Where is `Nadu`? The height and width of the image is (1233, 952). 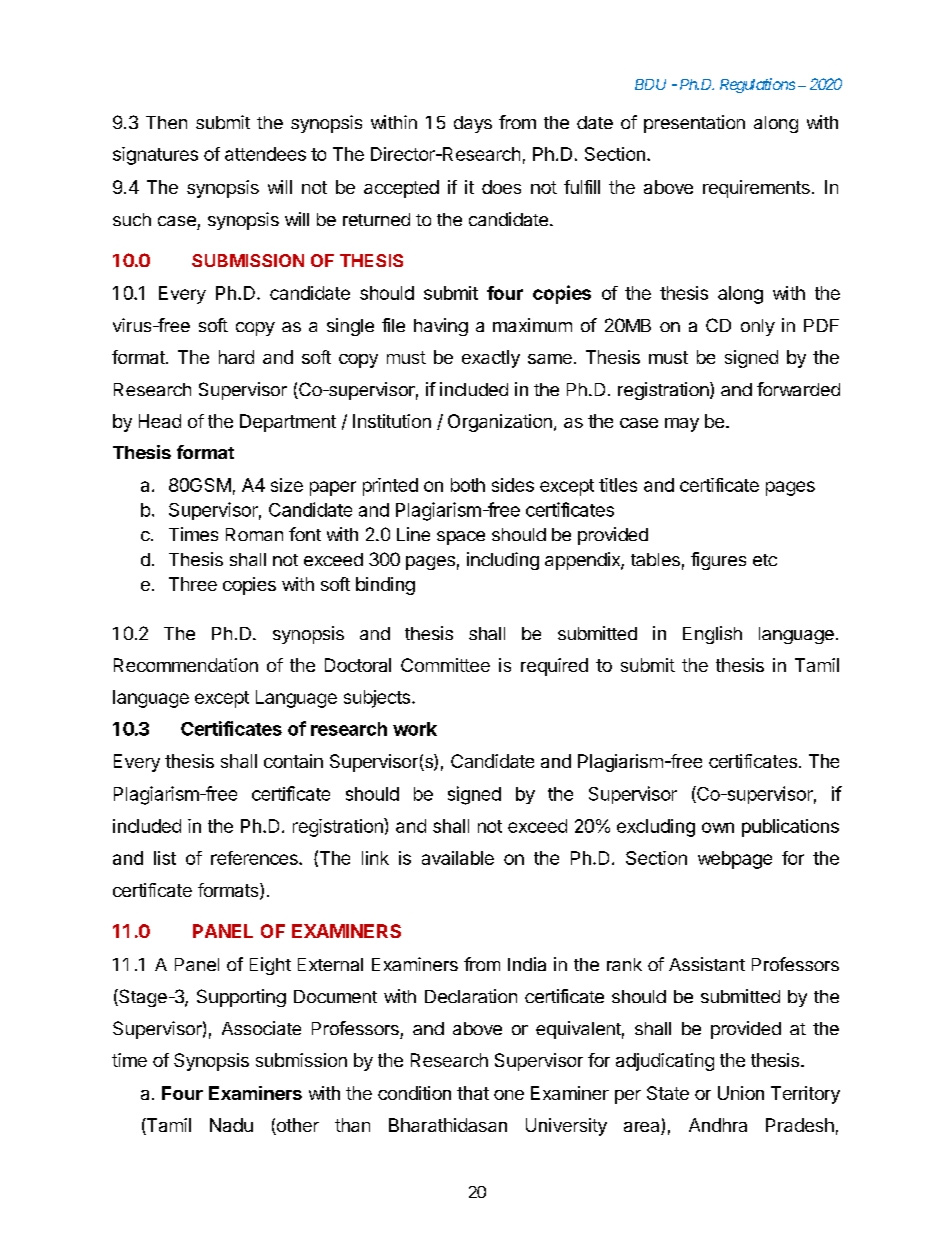 Nadu is located at coordinates (231, 1125).
